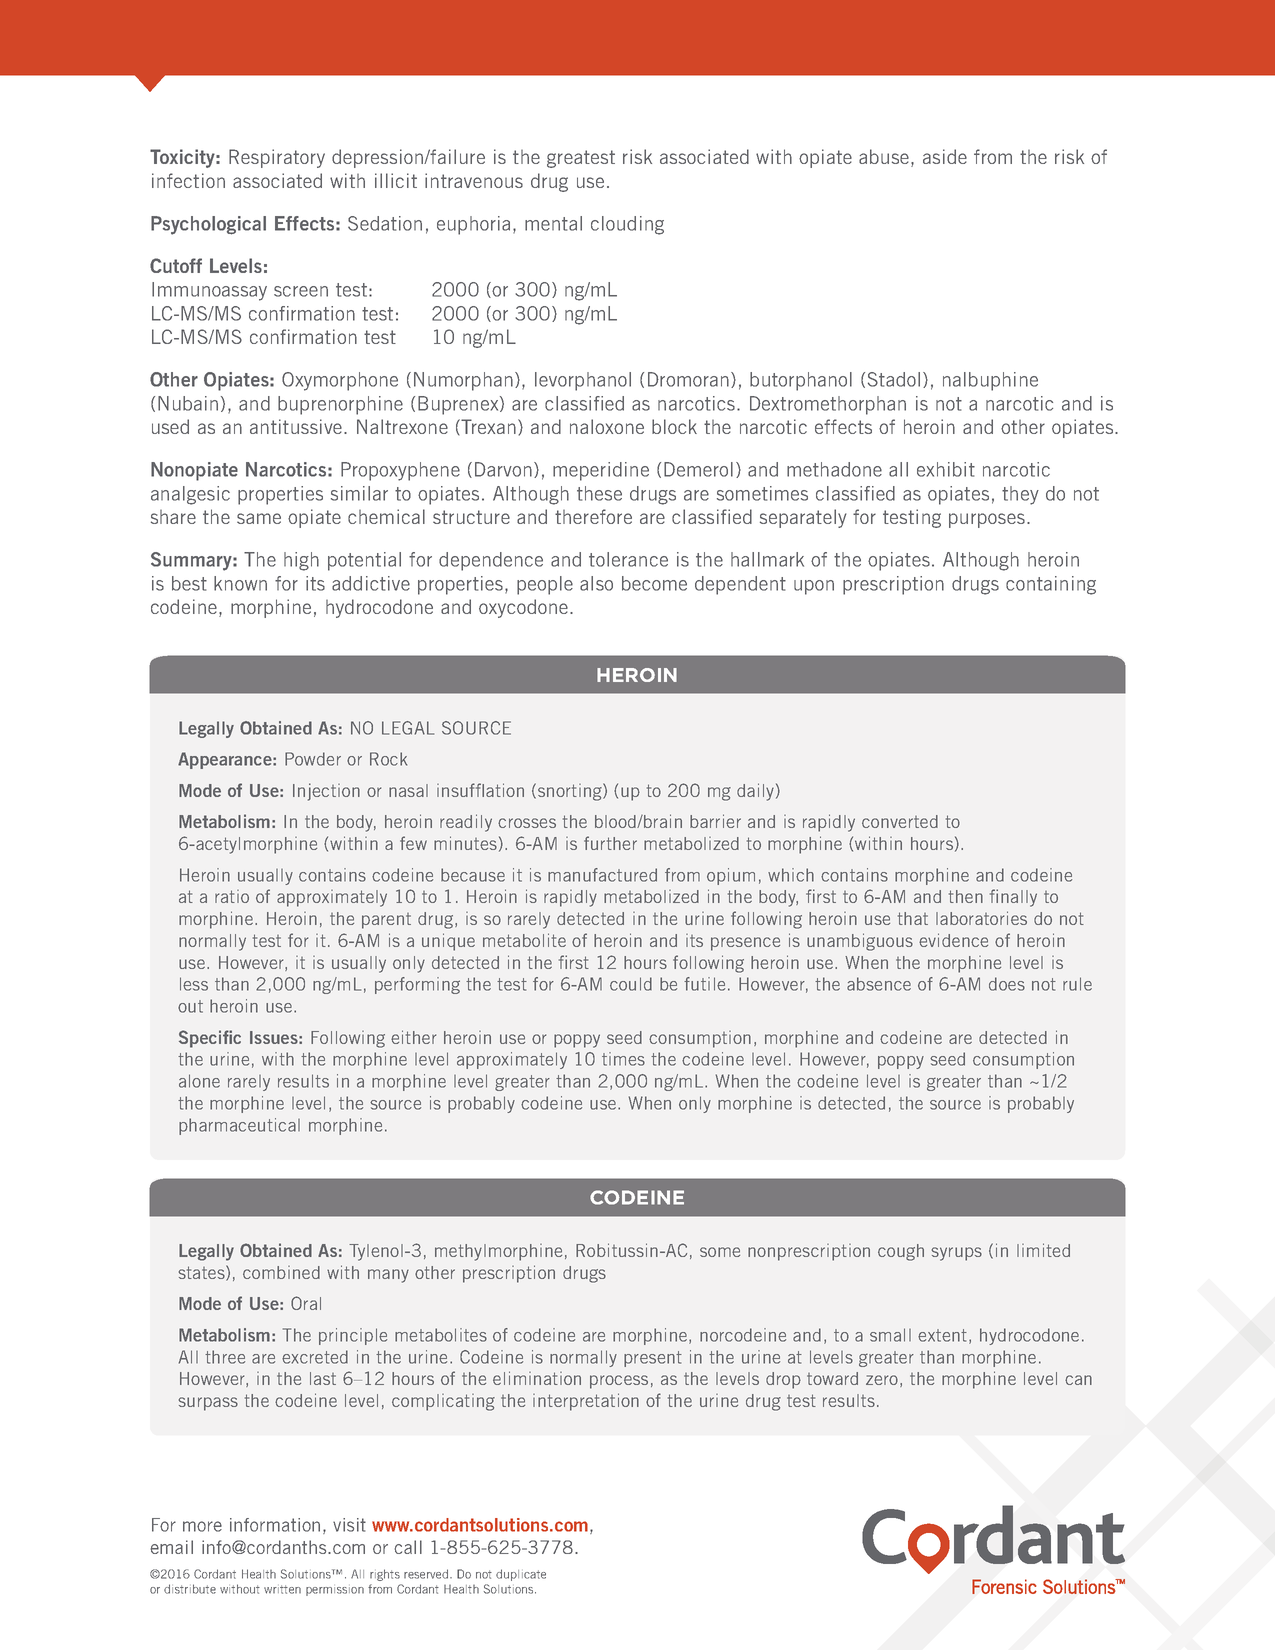  Describe the element at coordinates (945, 156) in the page. I see `aside` at that location.
